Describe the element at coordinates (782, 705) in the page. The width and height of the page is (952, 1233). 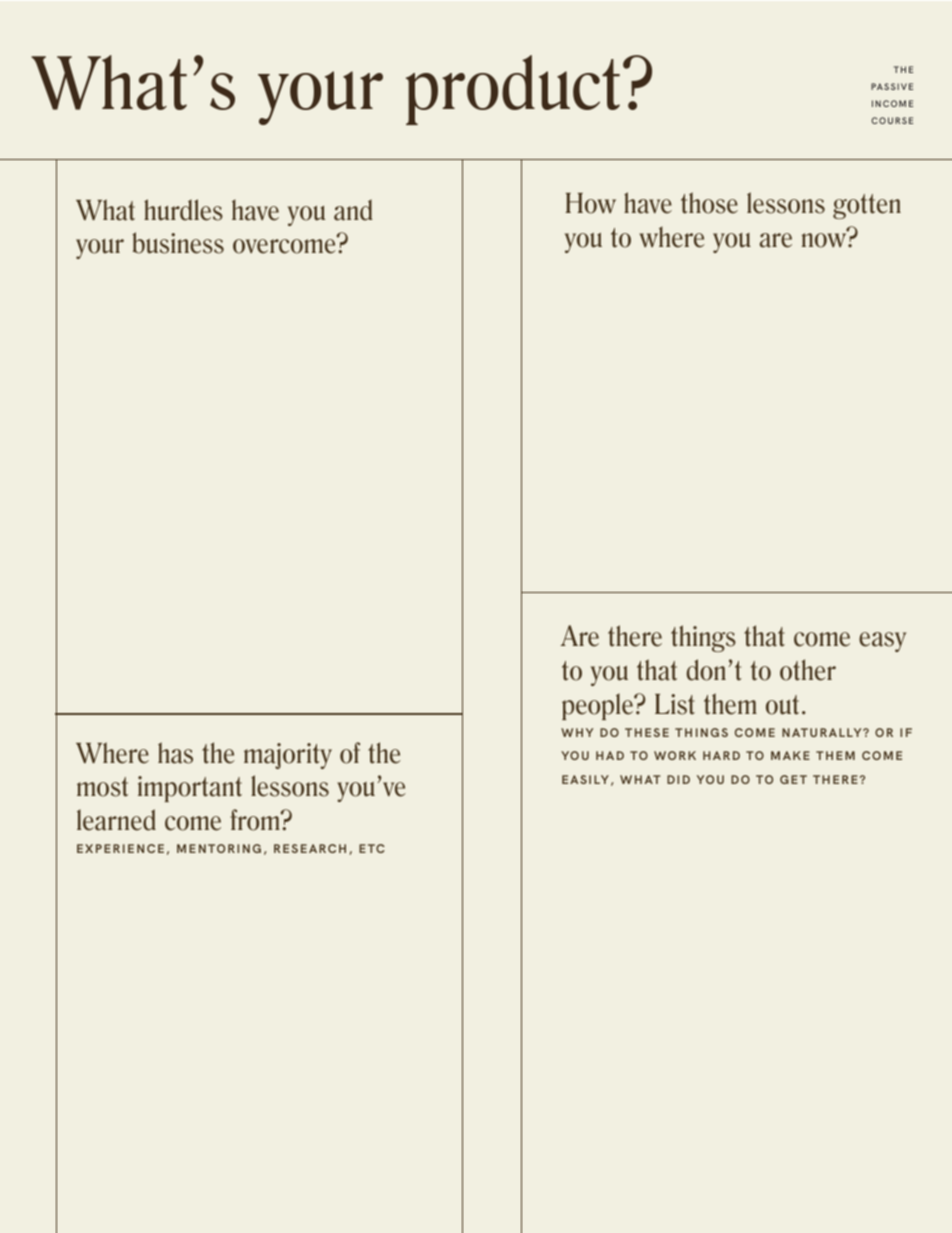
I see `out` at that location.
